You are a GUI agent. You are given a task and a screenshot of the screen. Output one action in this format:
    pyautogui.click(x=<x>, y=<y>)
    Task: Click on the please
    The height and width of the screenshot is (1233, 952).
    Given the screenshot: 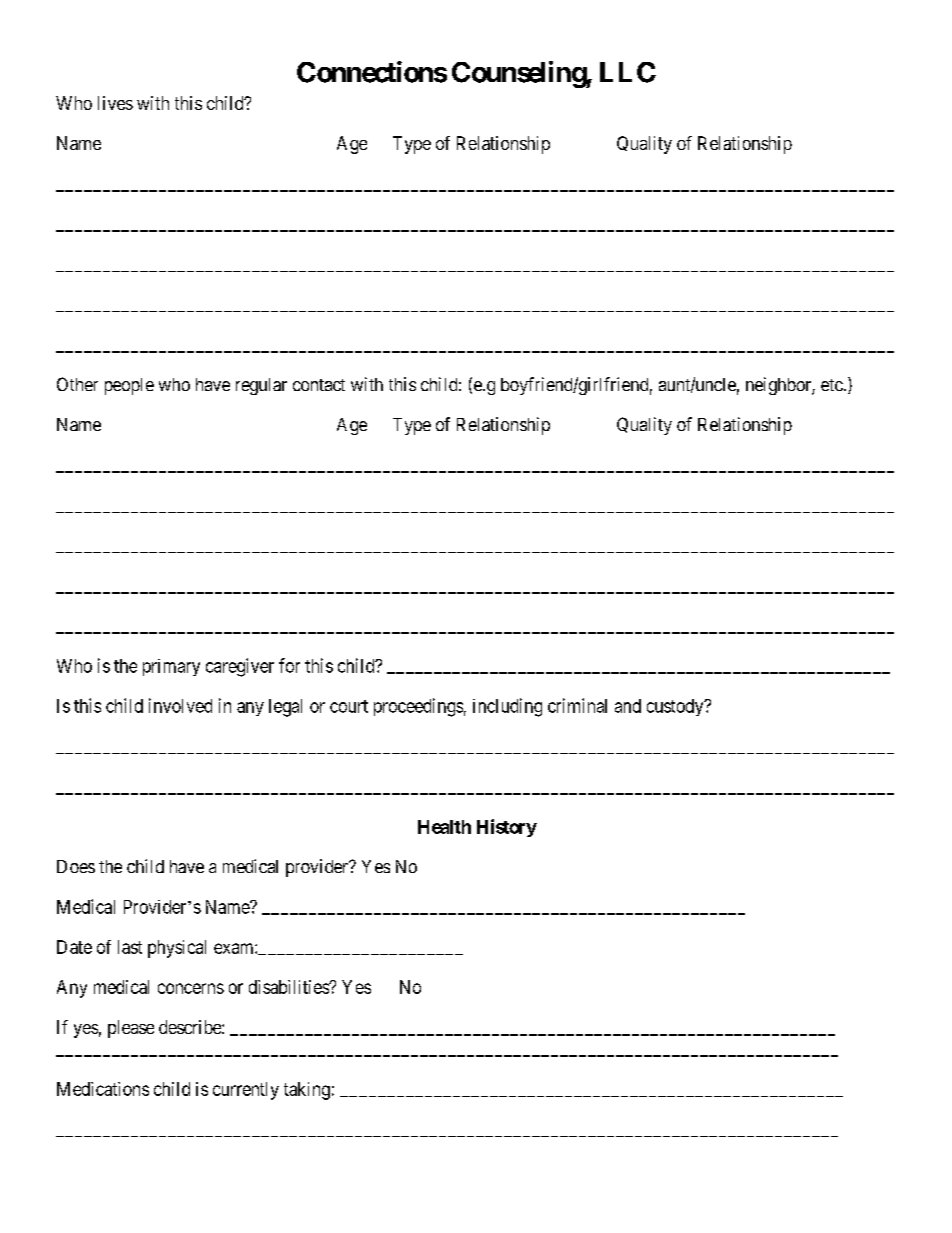 What is the action you would take?
    pyautogui.click(x=131, y=1029)
